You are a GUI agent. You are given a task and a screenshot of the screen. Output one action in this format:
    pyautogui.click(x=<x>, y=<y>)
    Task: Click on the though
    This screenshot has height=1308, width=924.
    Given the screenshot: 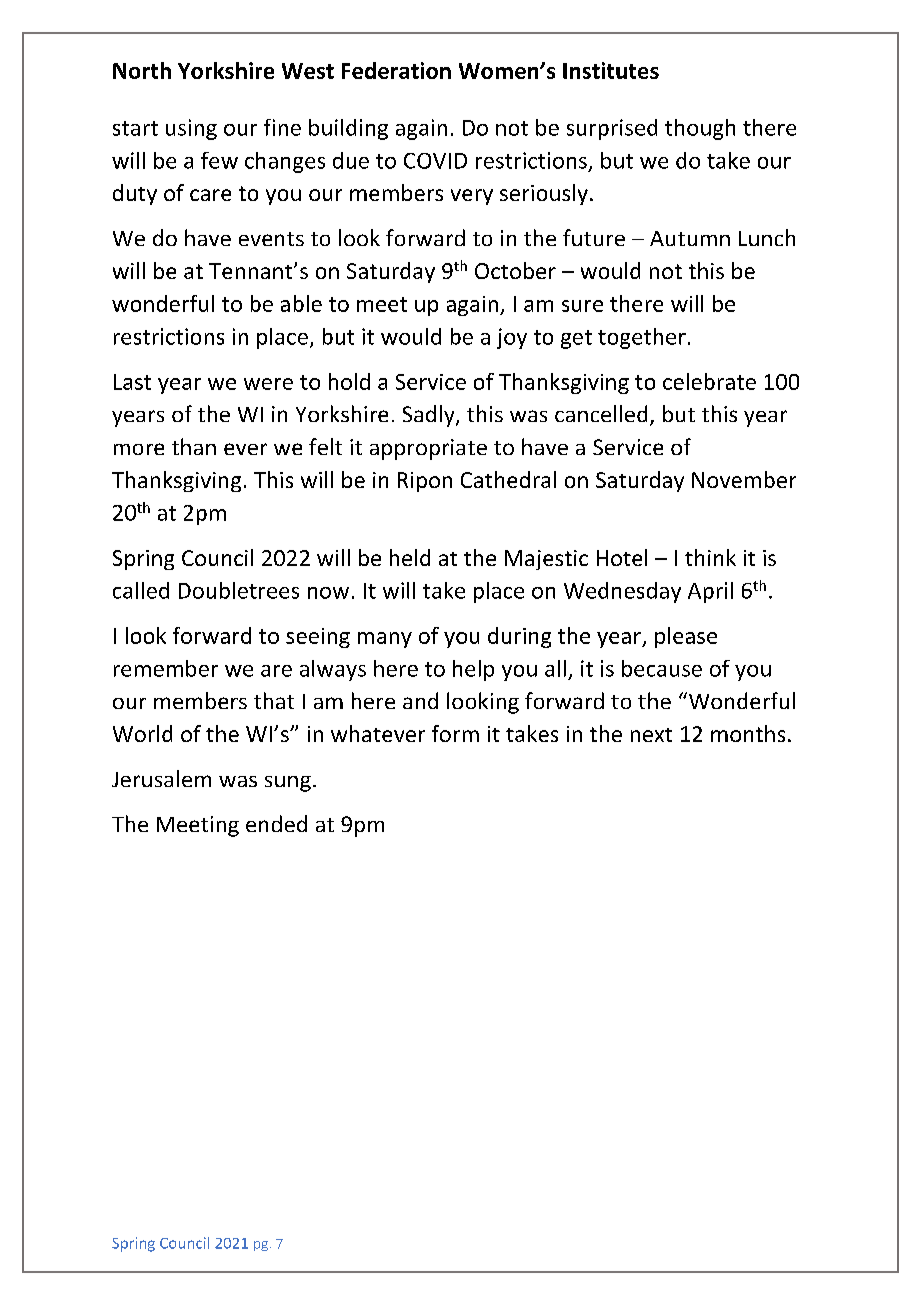 What is the action you would take?
    pyautogui.click(x=700, y=129)
